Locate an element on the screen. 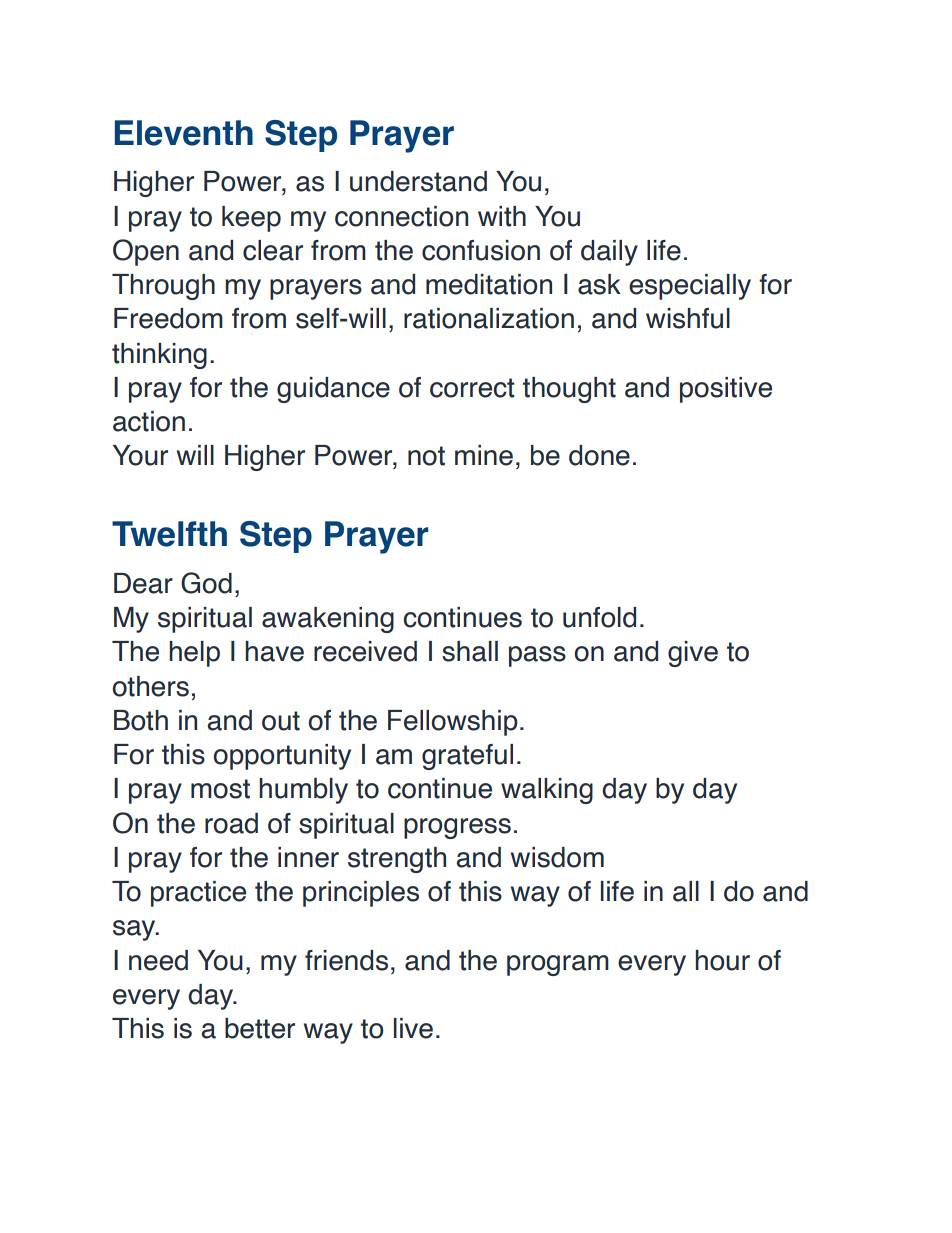 This screenshot has width=952, height=1233. understand is located at coordinates (418, 181).
